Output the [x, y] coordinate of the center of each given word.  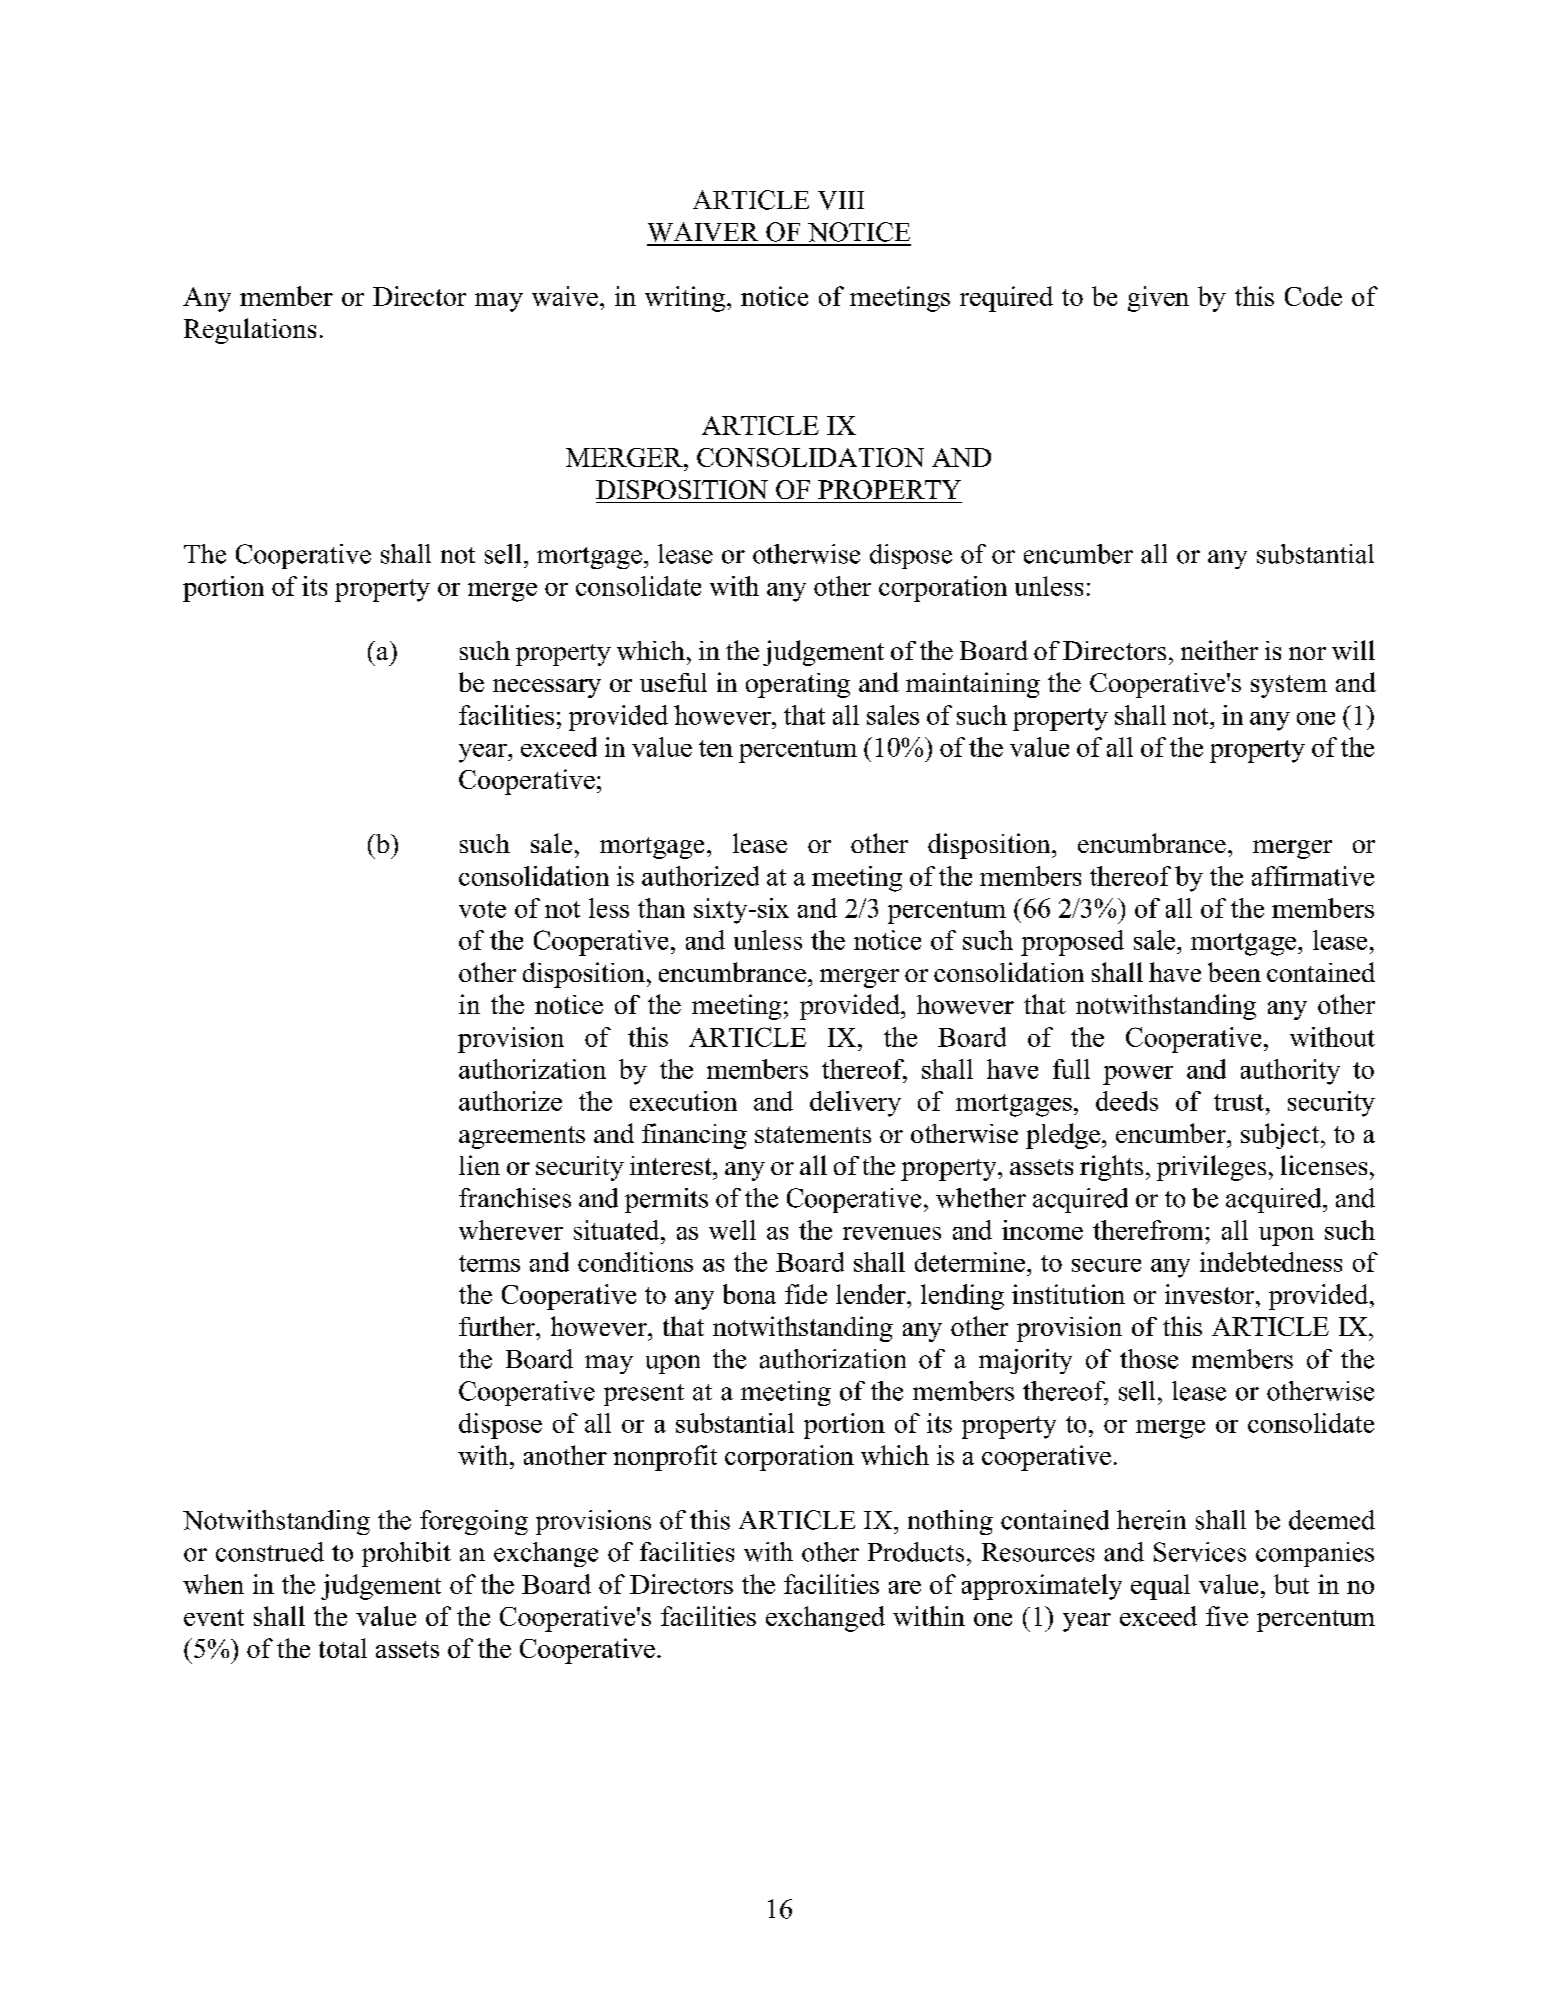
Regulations [250, 331]
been [1234, 972]
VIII [841, 200]
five [1227, 1616]
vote [482, 909]
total [343, 1648]
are [905, 1587]
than [661, 908]
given [1158, 299]
